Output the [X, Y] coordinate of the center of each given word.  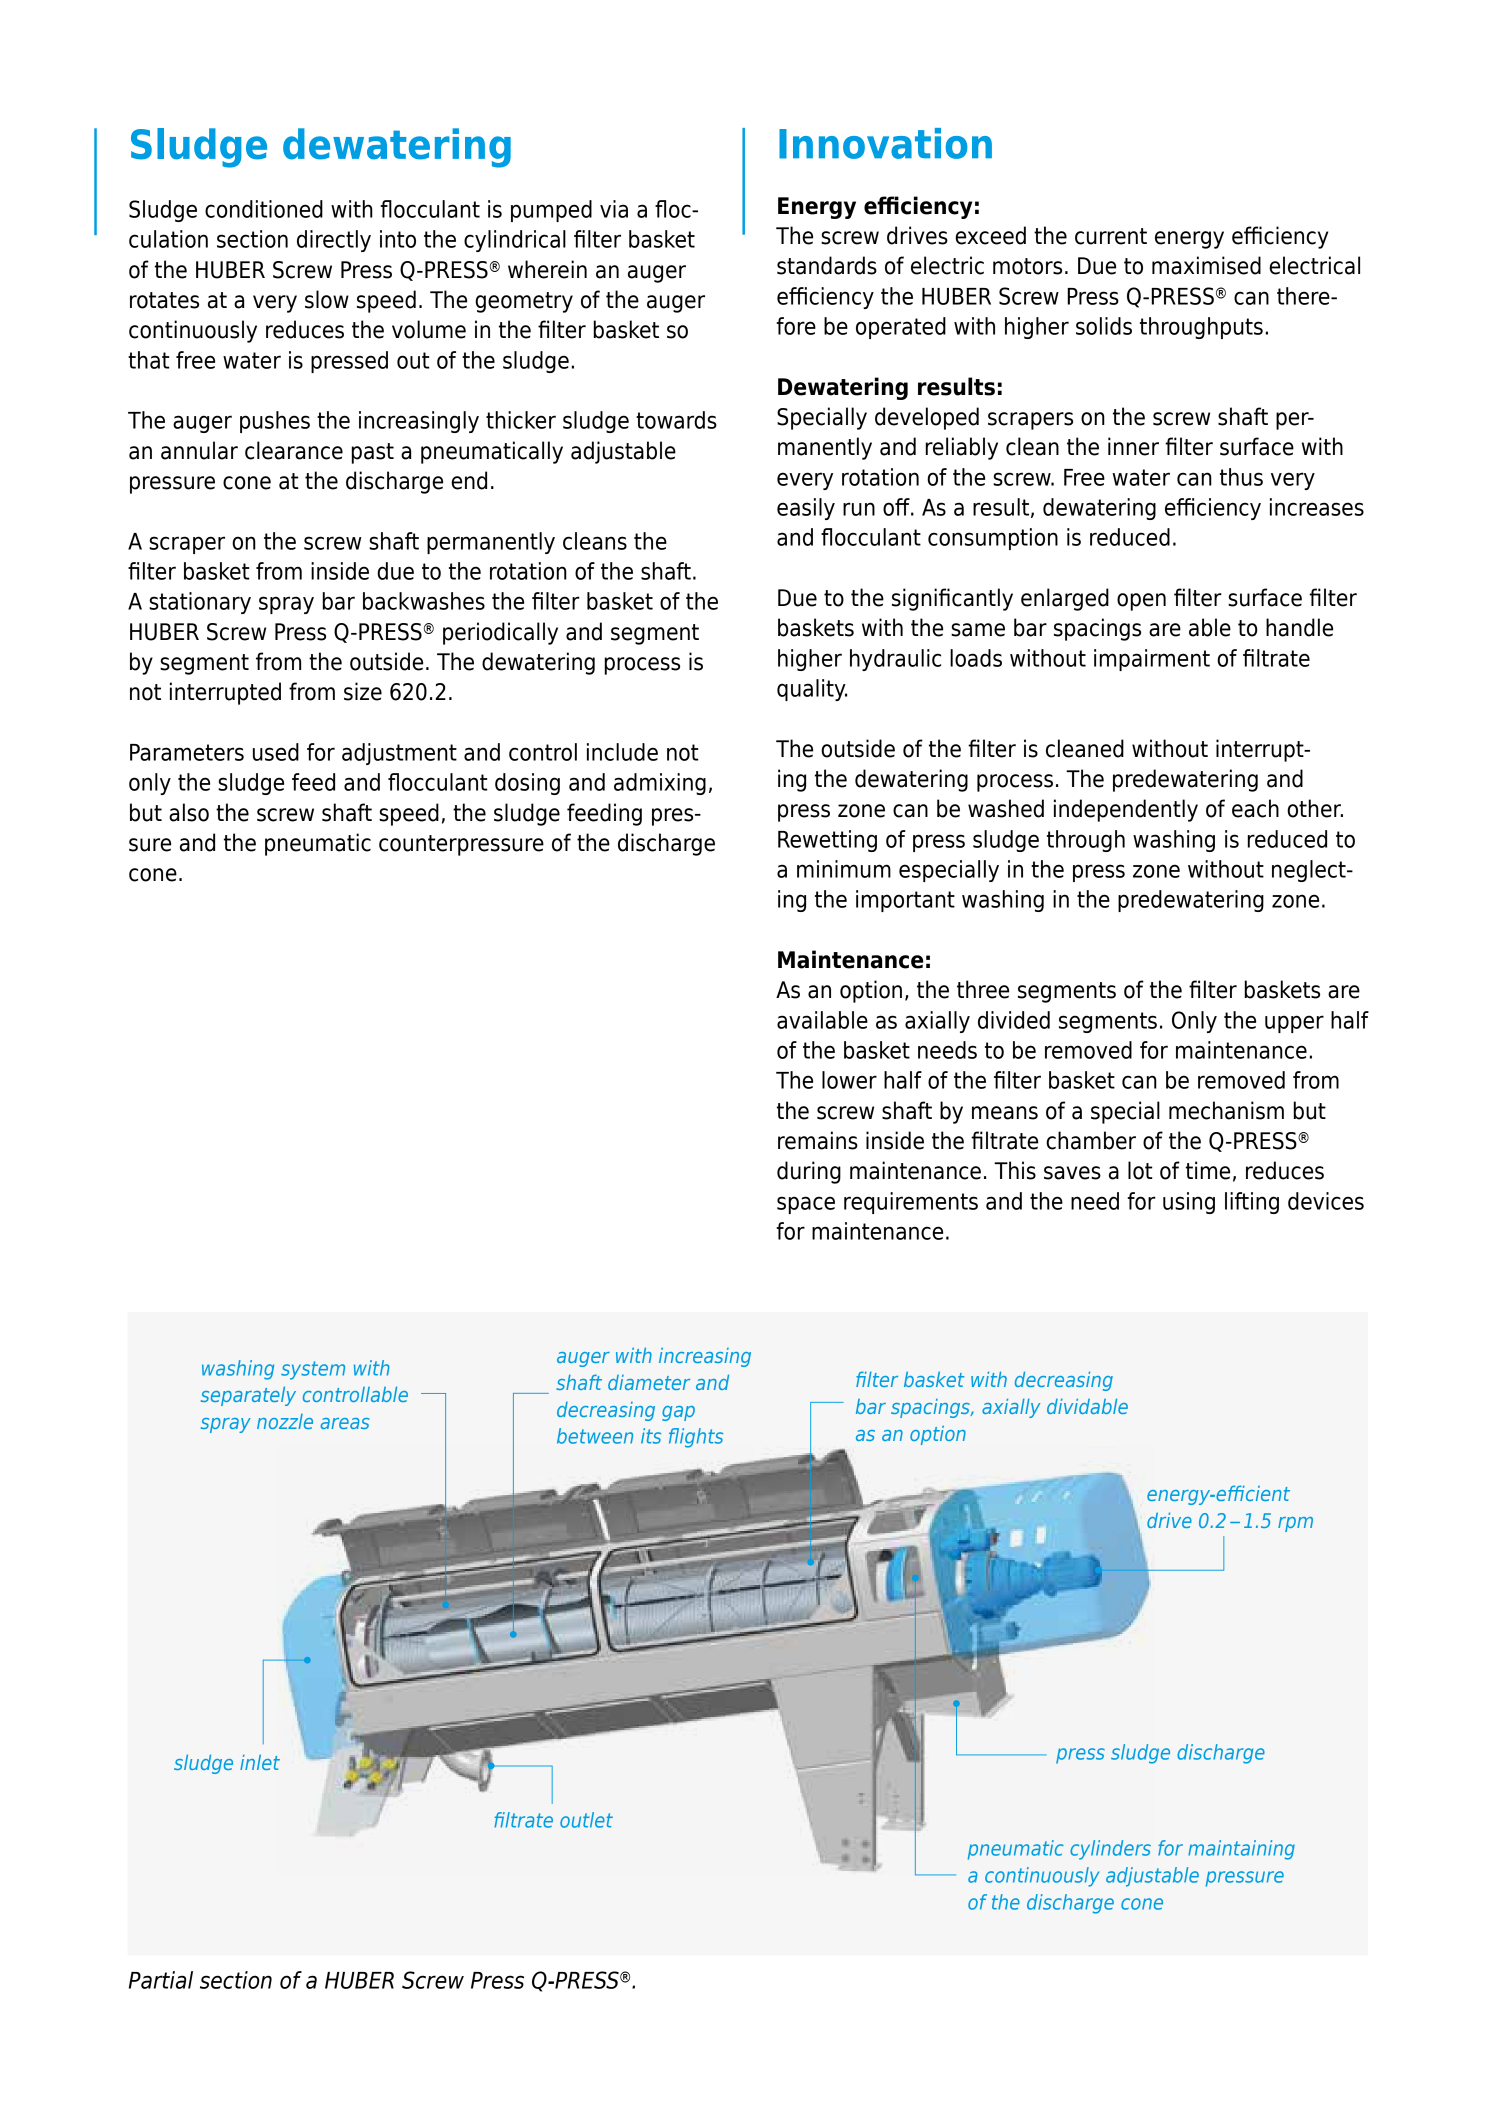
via [614, 209]
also [189, 812]
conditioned [264, 209]
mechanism [1226, 1110]
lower [849, 1080]
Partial [161, 1980]
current [1111, 236]
